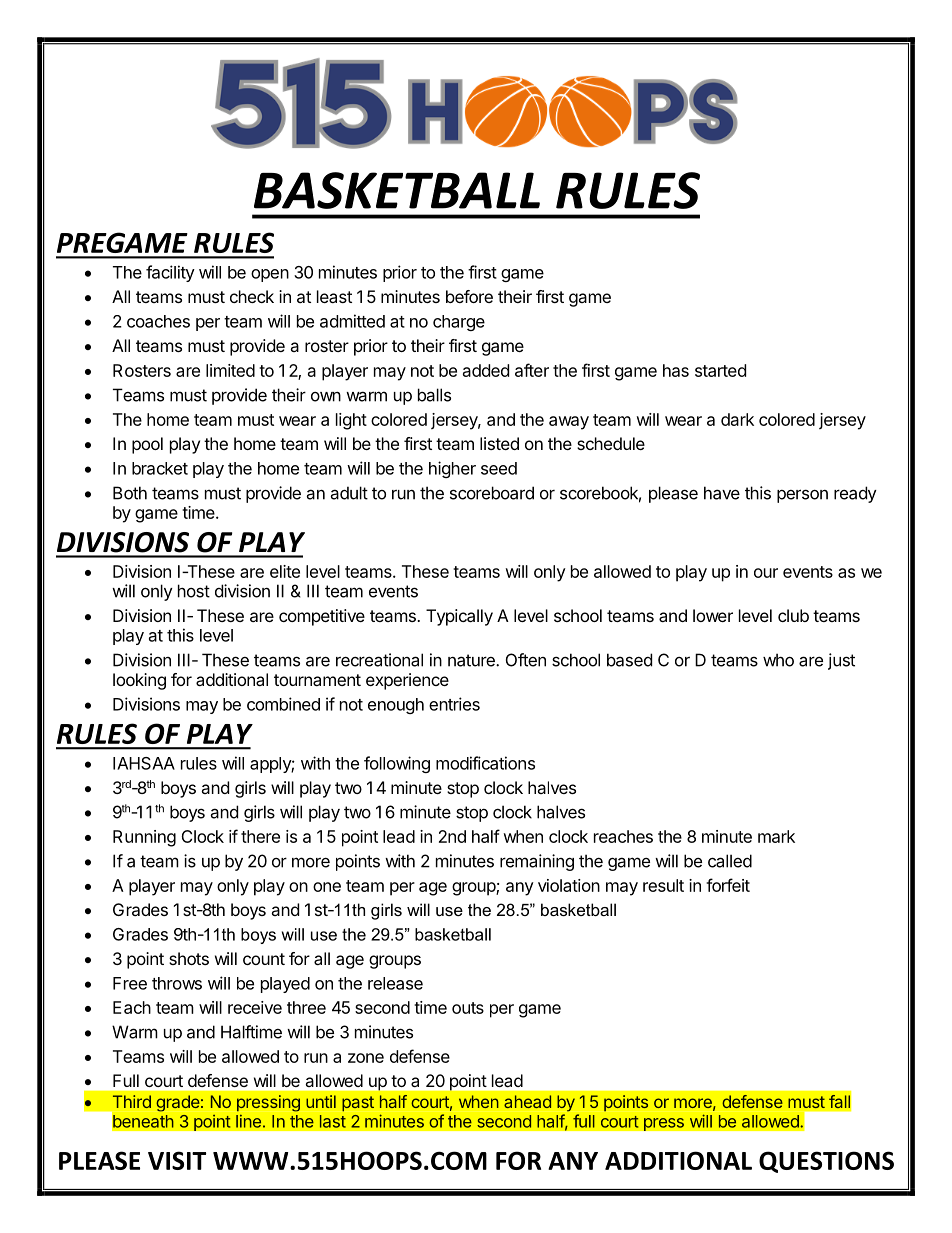 The height and width of the screenshot is (1233, 952). I want to click on there, so click(260, 836).
